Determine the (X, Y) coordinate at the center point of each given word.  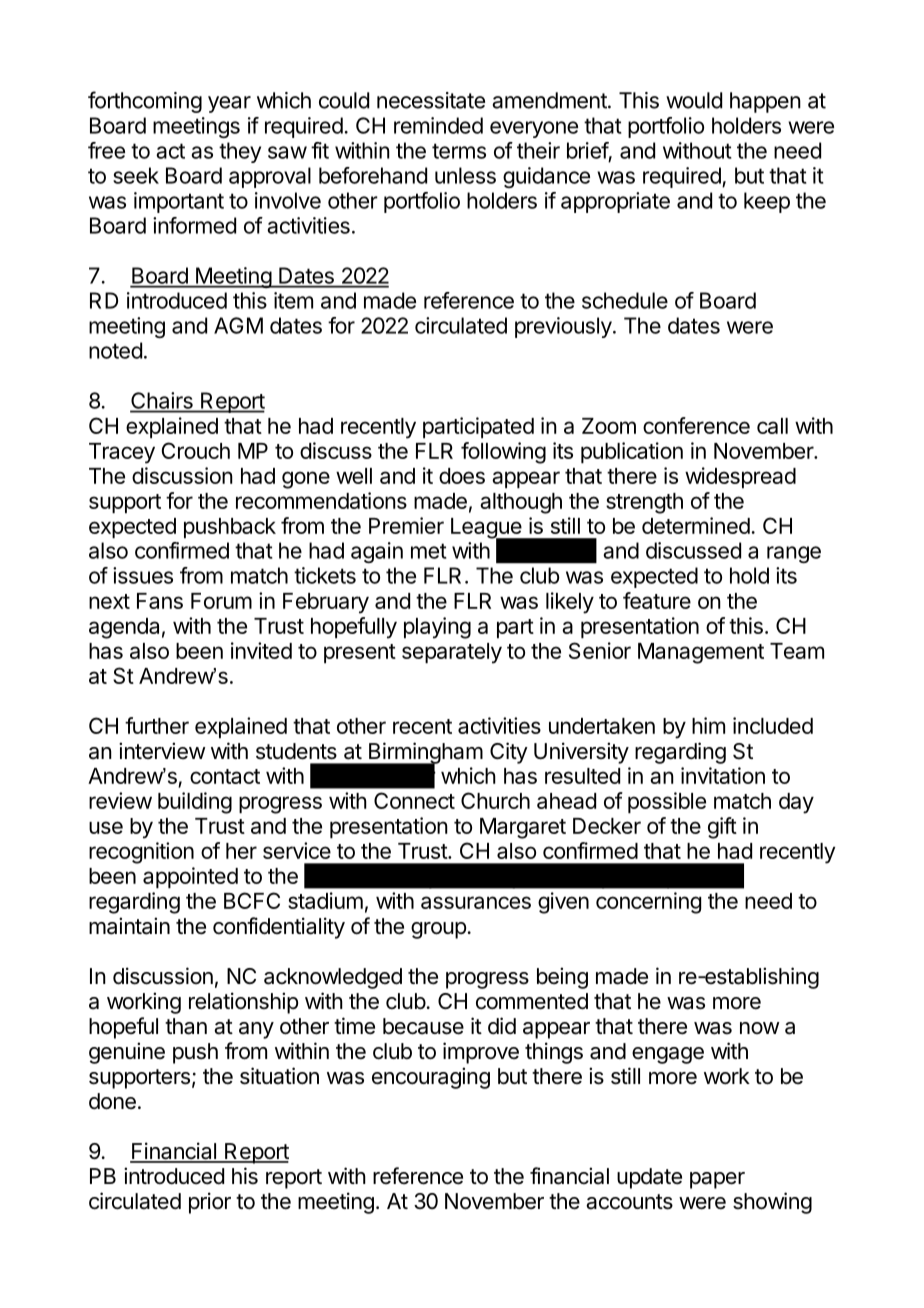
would (694, 100)
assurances (476, 902)
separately (452, 653)
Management (701, 653)
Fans (160, 601)
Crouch (196, 450)
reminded (438, 125)
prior (210, 1203)
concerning (648, 903)
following (503, 453)
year (229, 104)
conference (696, 425)
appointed (190, 878)
